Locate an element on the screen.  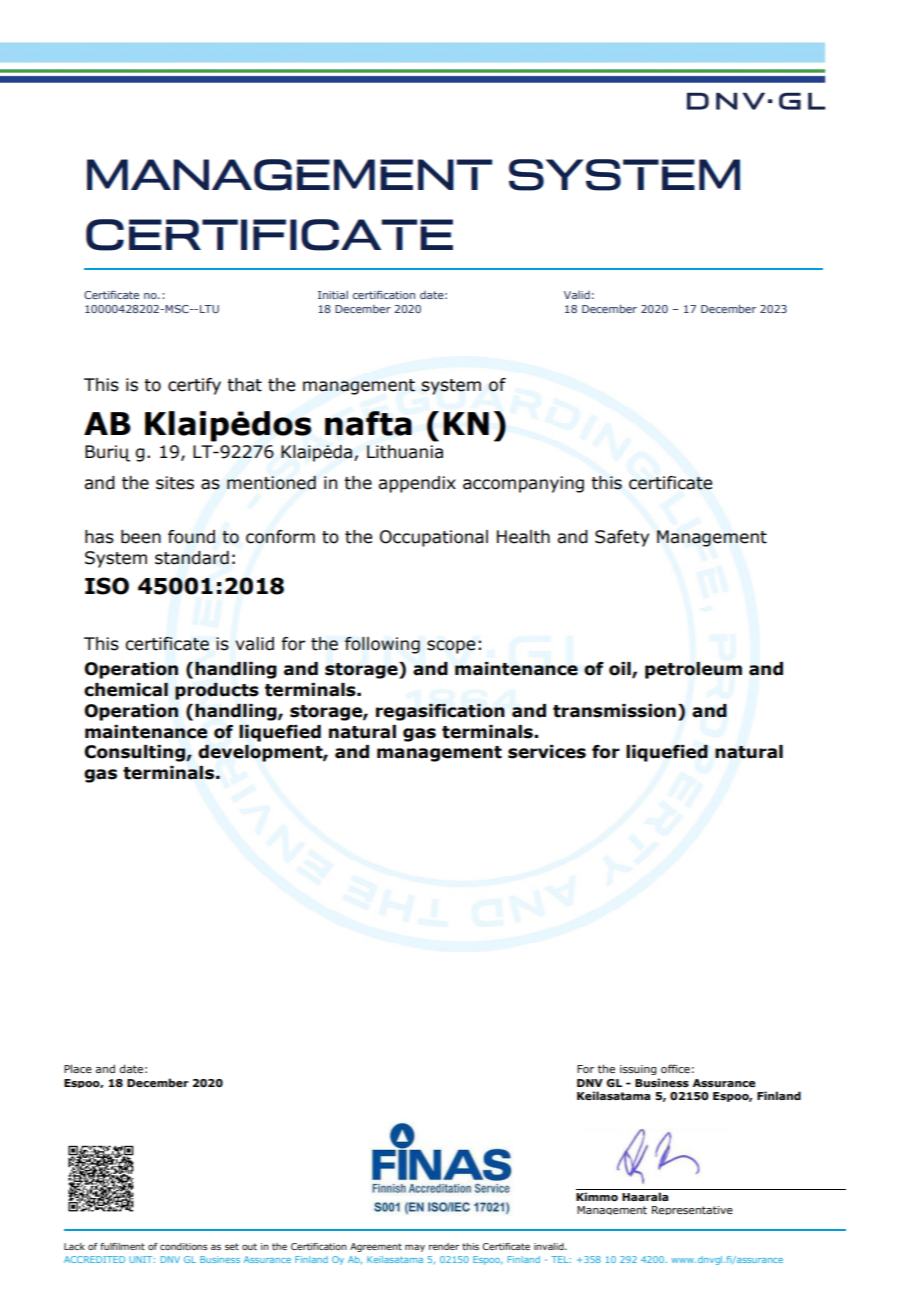
Initial is located at coordinates (333, 295).
